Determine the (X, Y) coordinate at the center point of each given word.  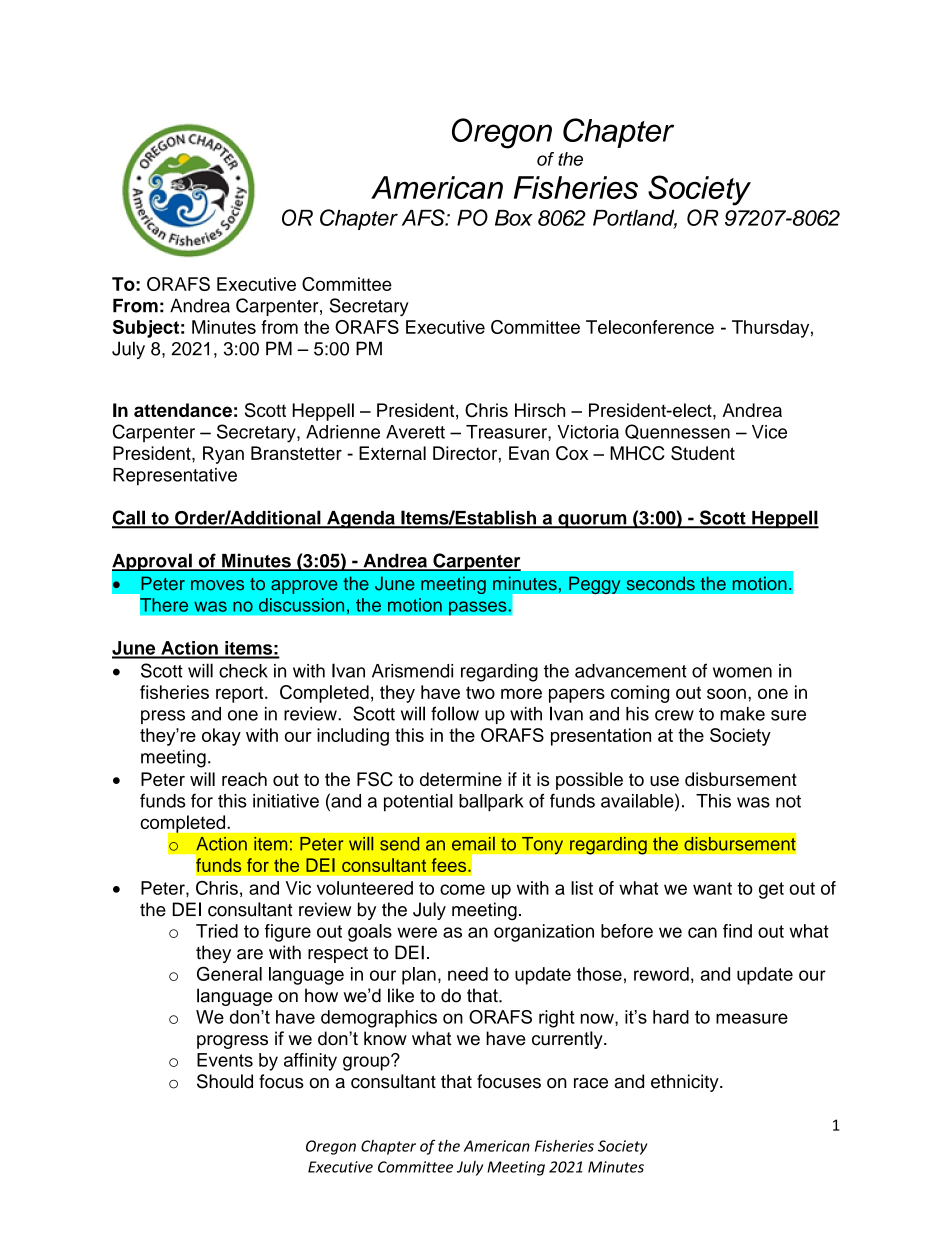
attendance (183, 410)
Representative (175, 476)
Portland (635, 219)
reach (244, 779)
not (788, 801)
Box (514, 218)
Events (225, 1060)
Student (703, 453)
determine (461, 779)
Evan (529, 453)
